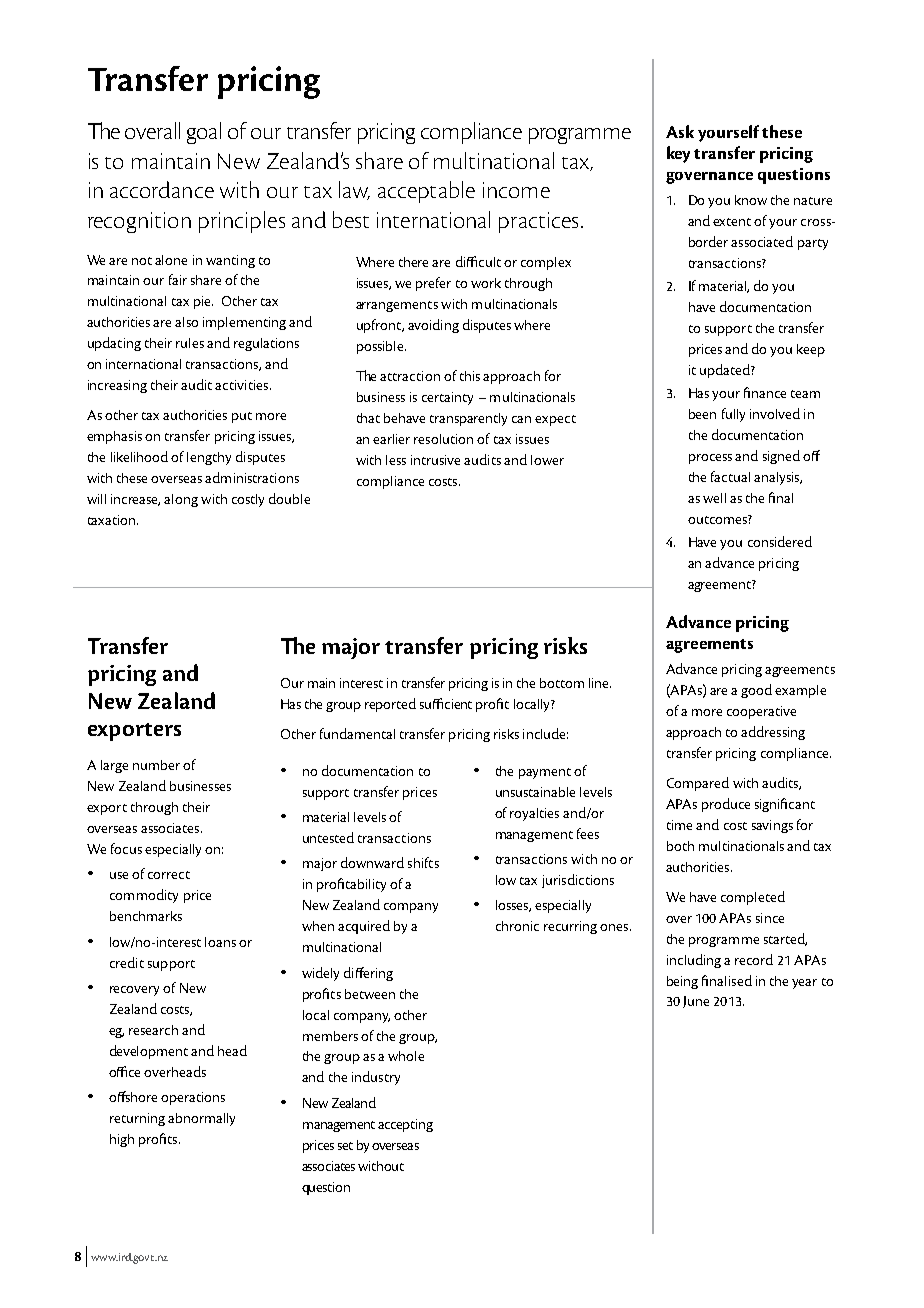 Image resolution: width=924 pixels, height=1308 pixels. What do you see at coordinates (241, 385) in the page?
I see `activities` at bounding box center [241, 385].
